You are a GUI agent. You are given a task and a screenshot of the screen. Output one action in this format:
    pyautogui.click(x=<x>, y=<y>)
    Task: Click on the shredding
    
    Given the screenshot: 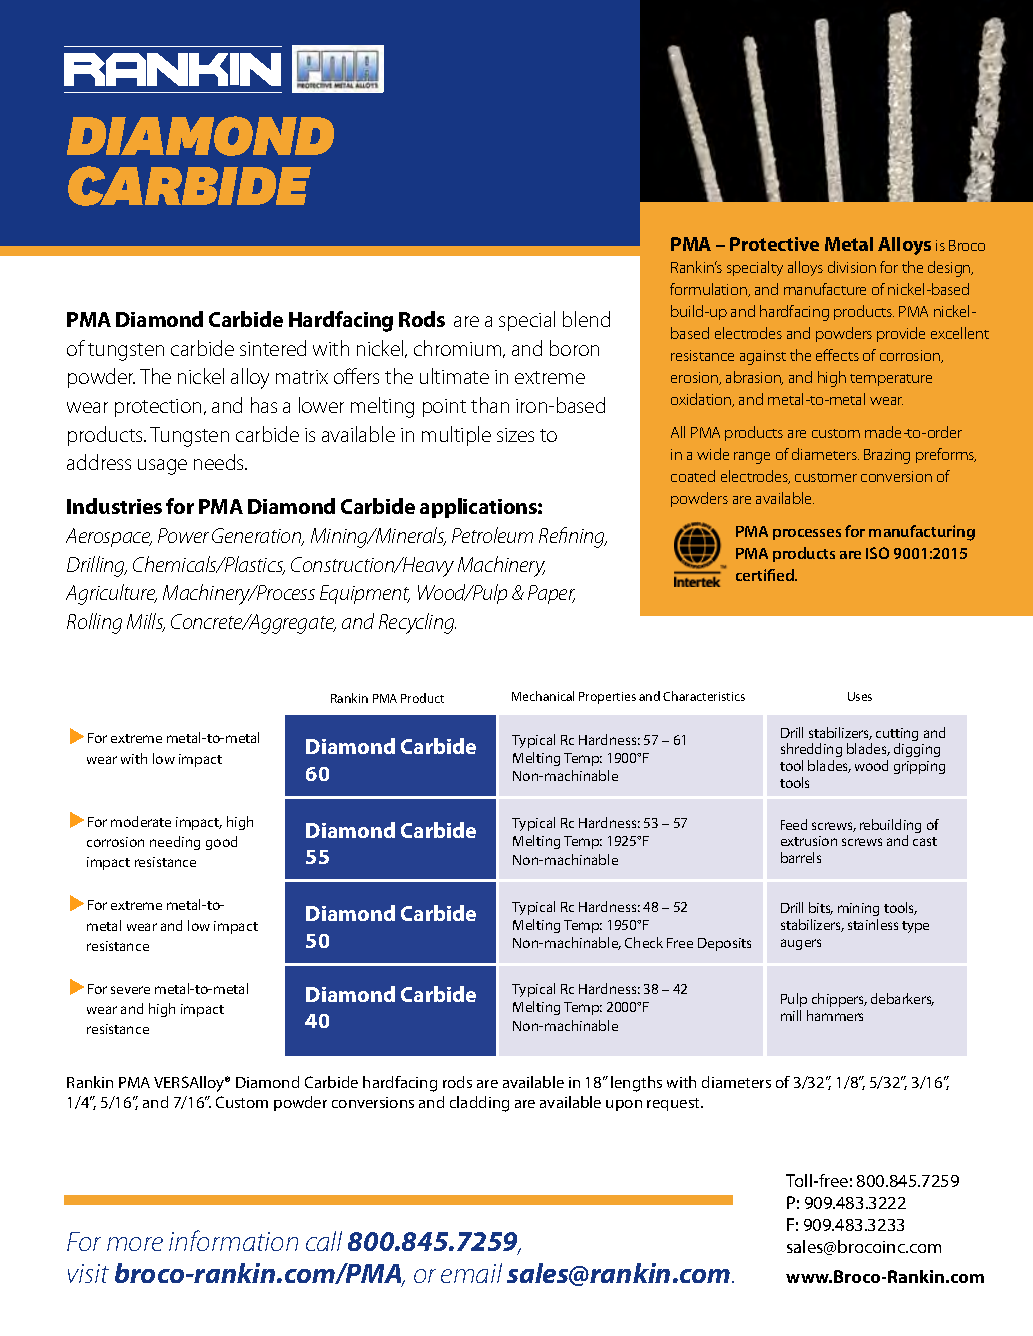 What is the action you would take?
    pyautogui.click(x=811, y=752)
